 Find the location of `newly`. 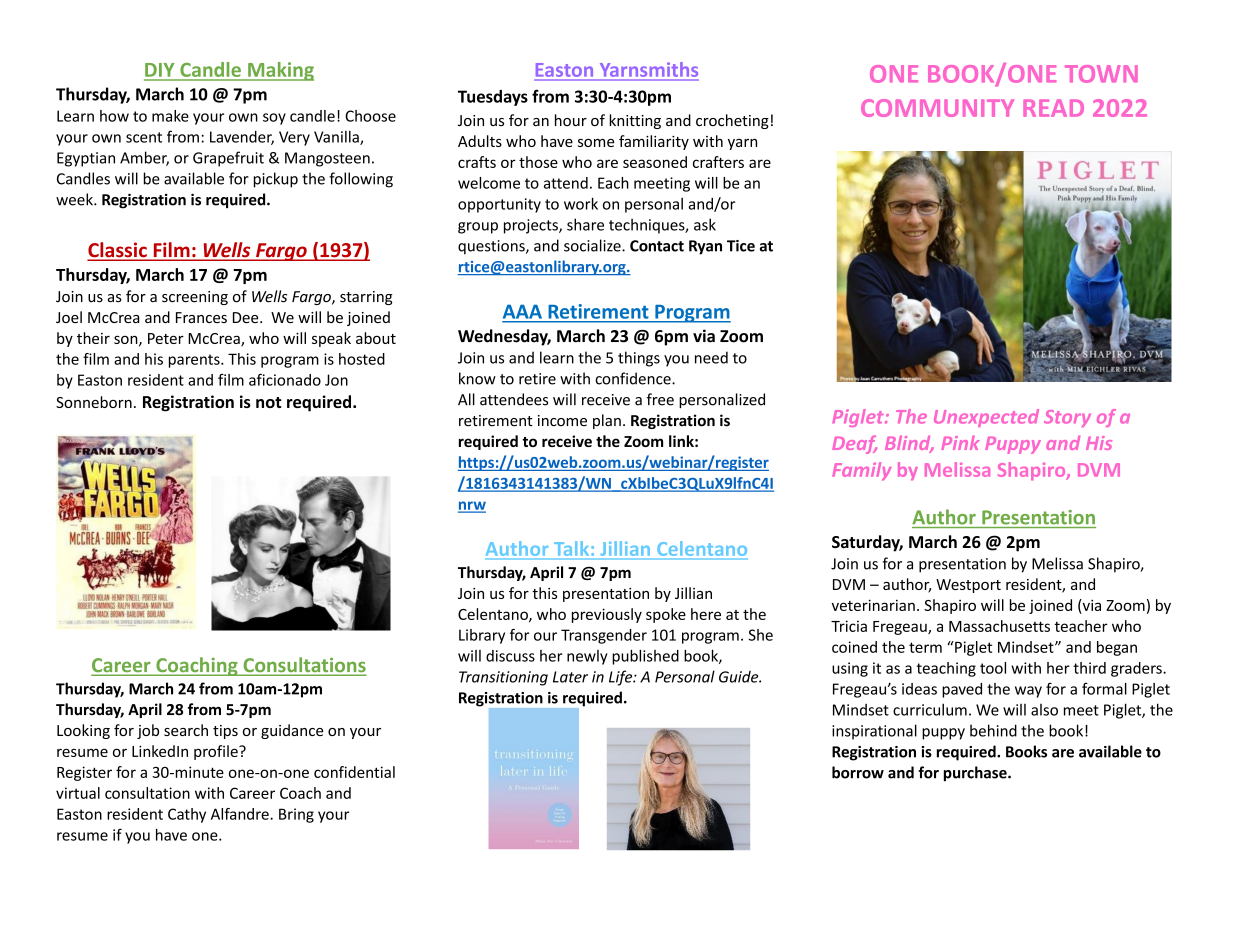

newly is located at coordinates (587, 657).
